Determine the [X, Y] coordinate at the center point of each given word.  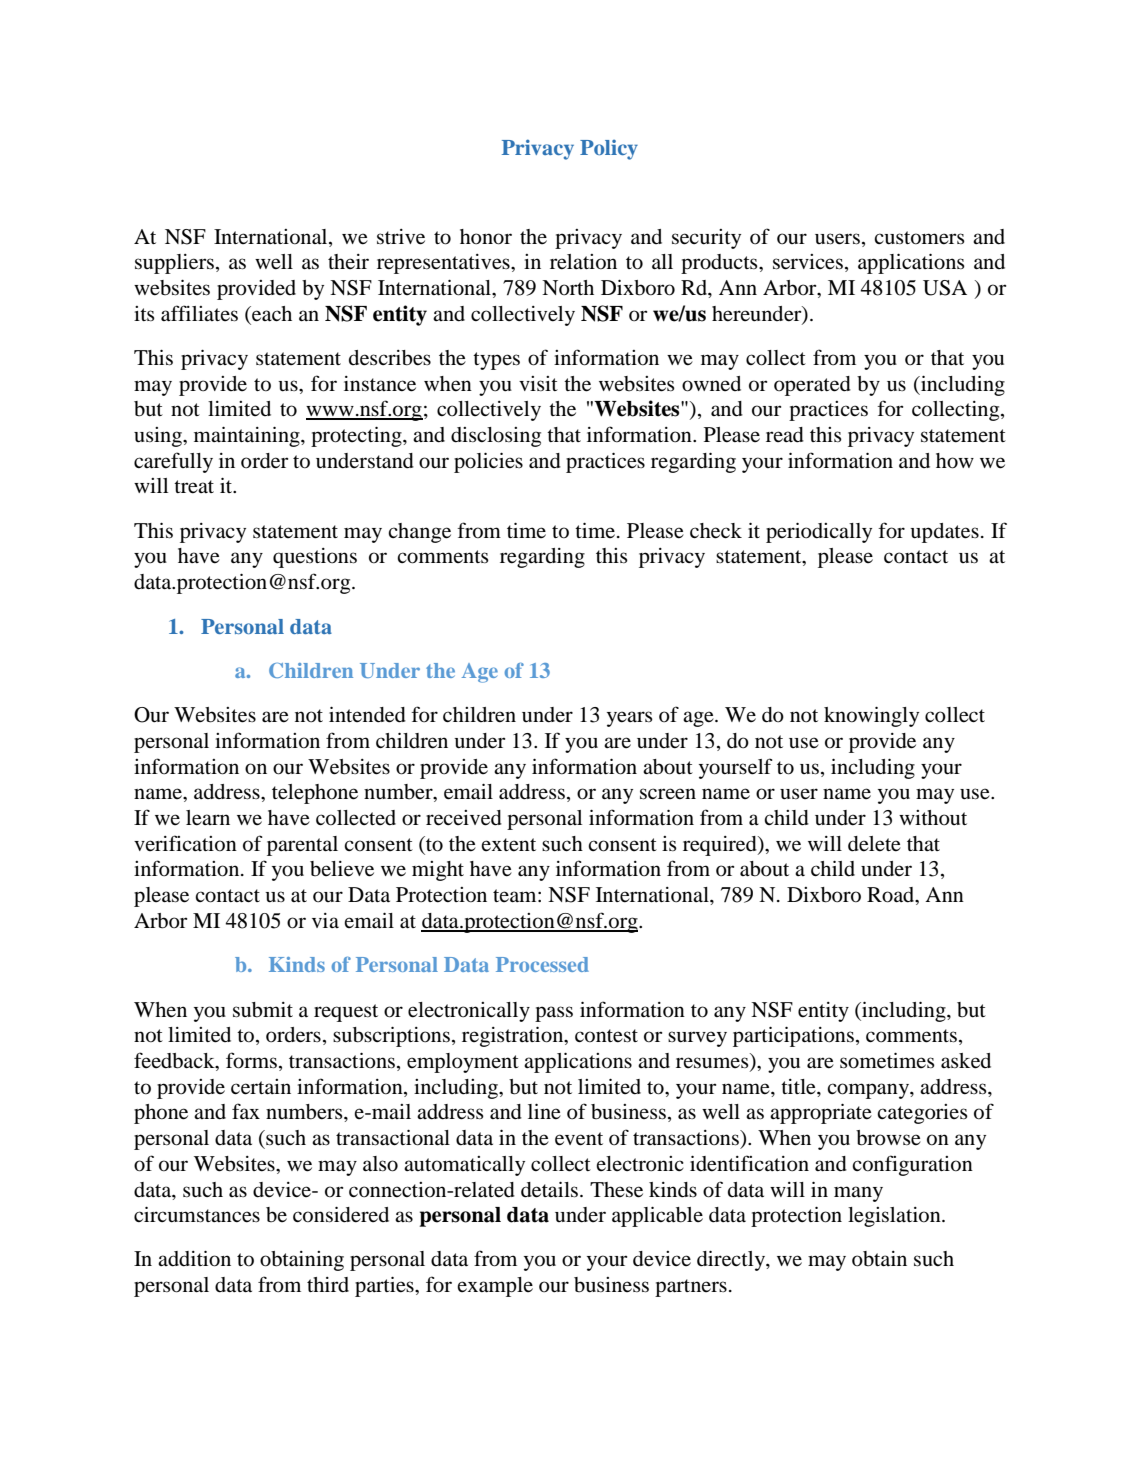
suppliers [174, 264]
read [785, 435]
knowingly [871, 716]
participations [793, 1036]
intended [367, 714]
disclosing [496, 437]
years [630, 719]
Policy [609, 150]
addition [194, 1258]
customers [919, 238]
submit [263, 1010]
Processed [542, 964]
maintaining [248, 436]
